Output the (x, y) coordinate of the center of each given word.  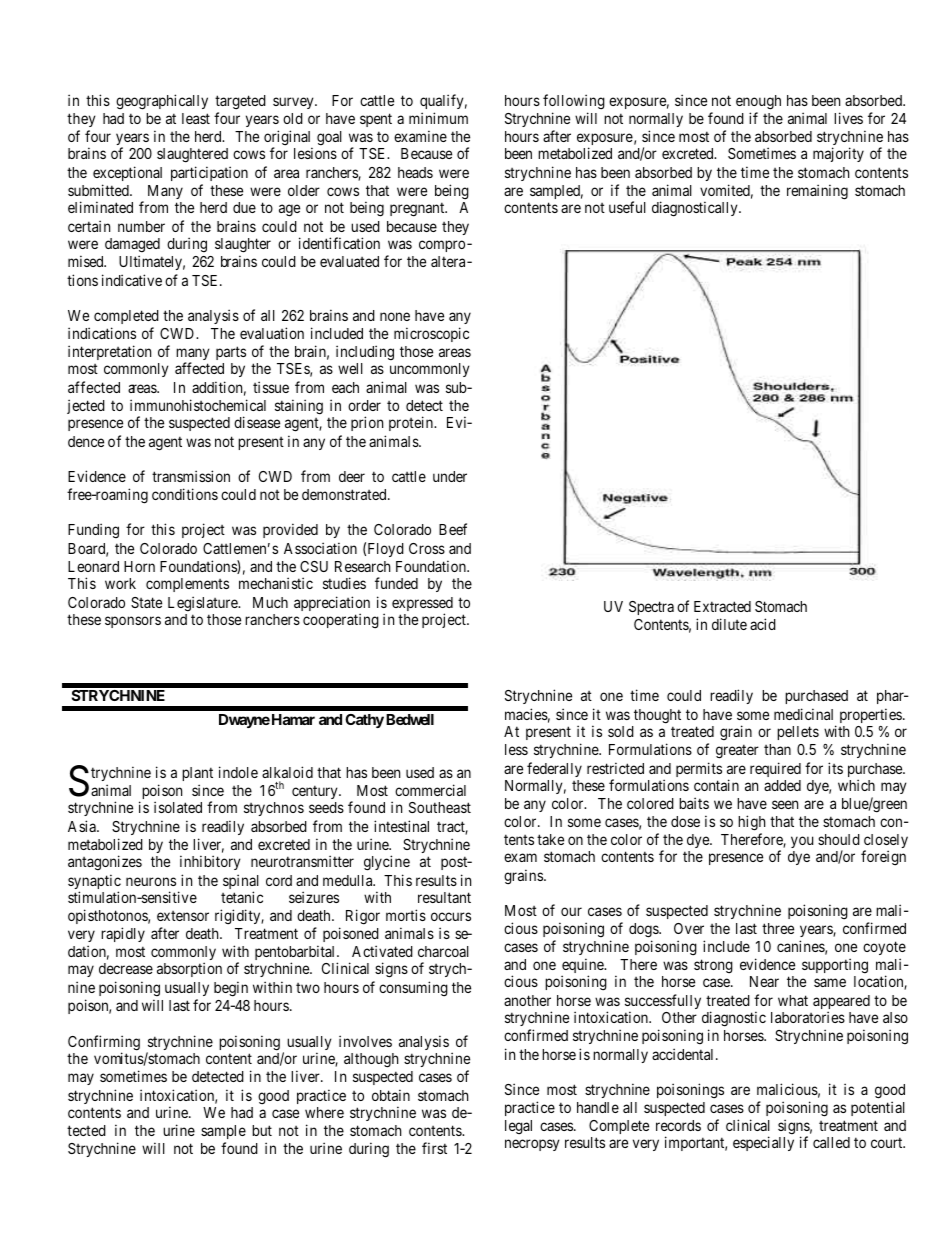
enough (758, 102)
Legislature (204, 603)
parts (231, 353)
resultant (444, 897)
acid (763, 624)
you (802, 842)
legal (518, 1127)
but (262, 1130)
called (831, 1142)
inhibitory (210, 862)
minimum (438, 118)
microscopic (431, 334)
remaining (817, 192)
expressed (422, 605)
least (196, 118)
